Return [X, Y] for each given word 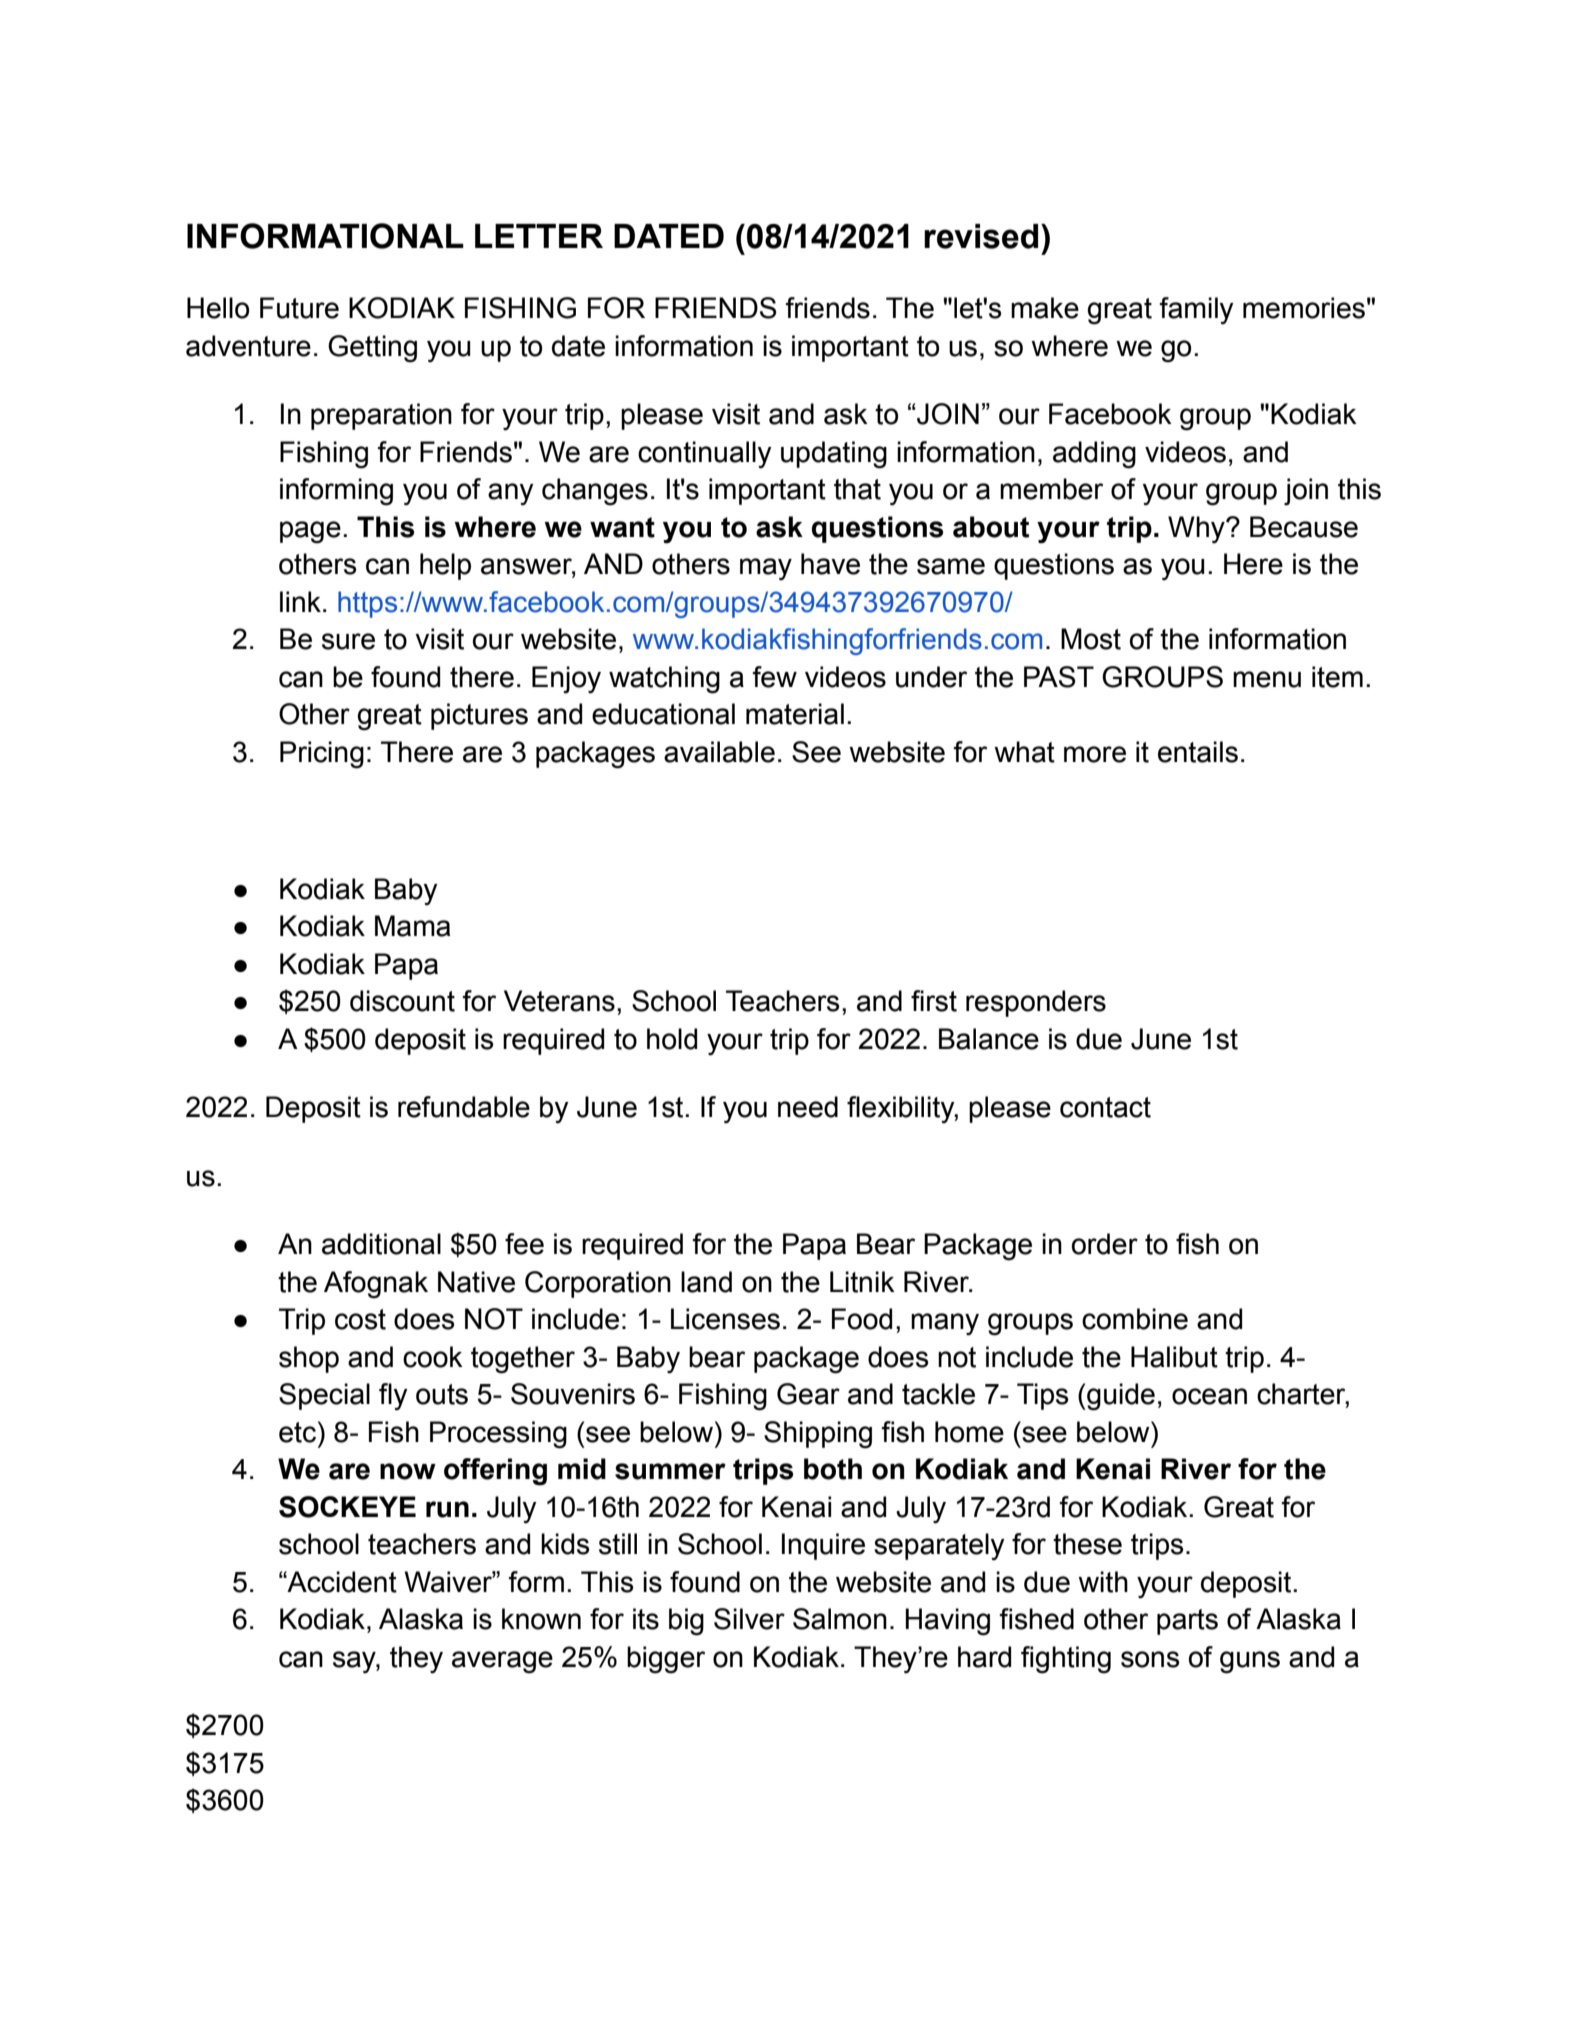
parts [1187, 1622]
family [1196, 311]
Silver [749, 1619]
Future [299, 308]
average [502, 1662]
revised [981, 236]
